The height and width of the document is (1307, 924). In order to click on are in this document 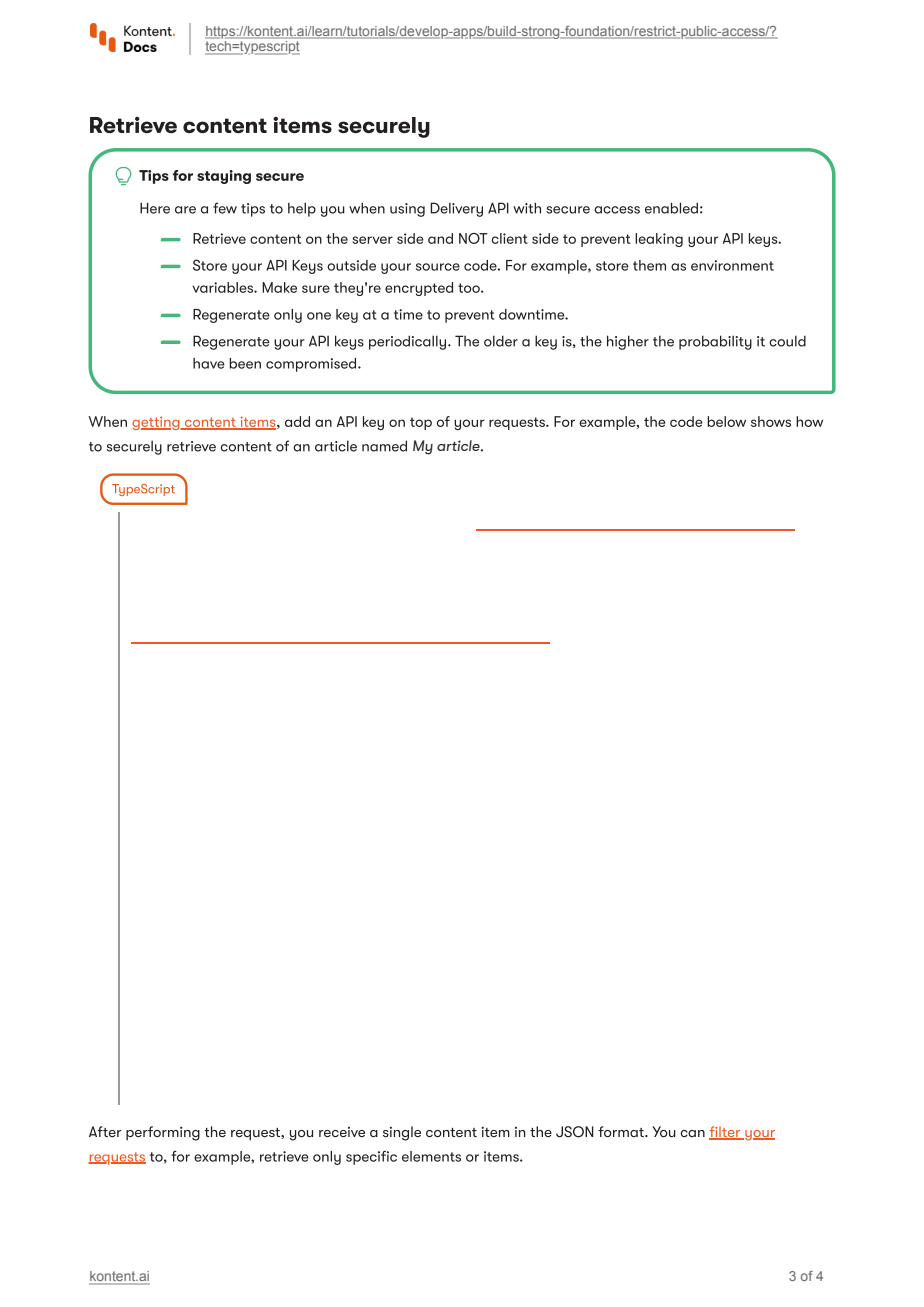, I will do `click(185, 210)`.
